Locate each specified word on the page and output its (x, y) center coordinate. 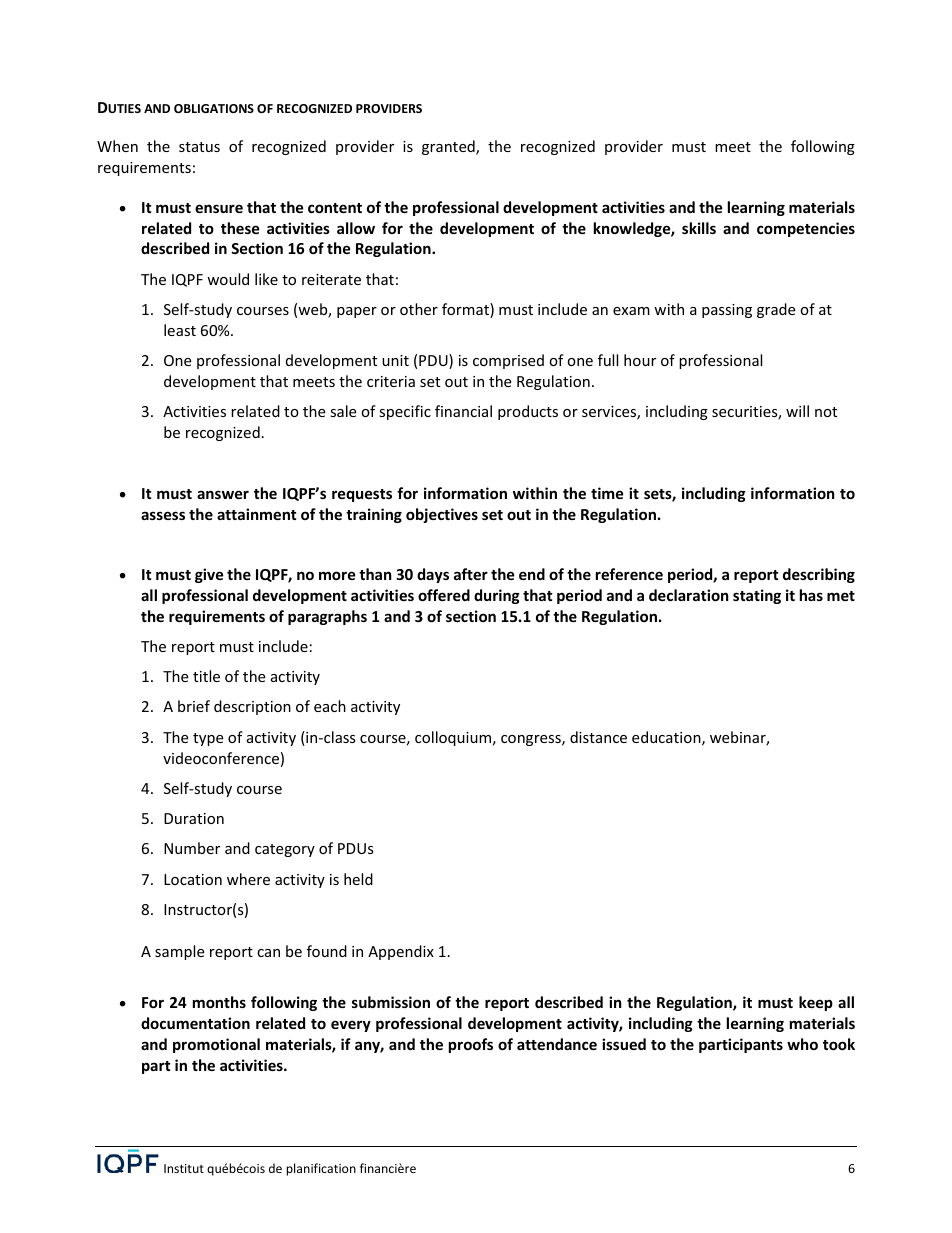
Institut (184, 1168)
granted (449, 147)
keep (816, 1003)
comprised (508, 361)
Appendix (401, 952)
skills (699, 228)
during (497, 596)
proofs (471, 1045)
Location (193, 879)
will (797, 411)
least (180, 330)
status (199, 147)
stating (757, 596)
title (206, 676)
